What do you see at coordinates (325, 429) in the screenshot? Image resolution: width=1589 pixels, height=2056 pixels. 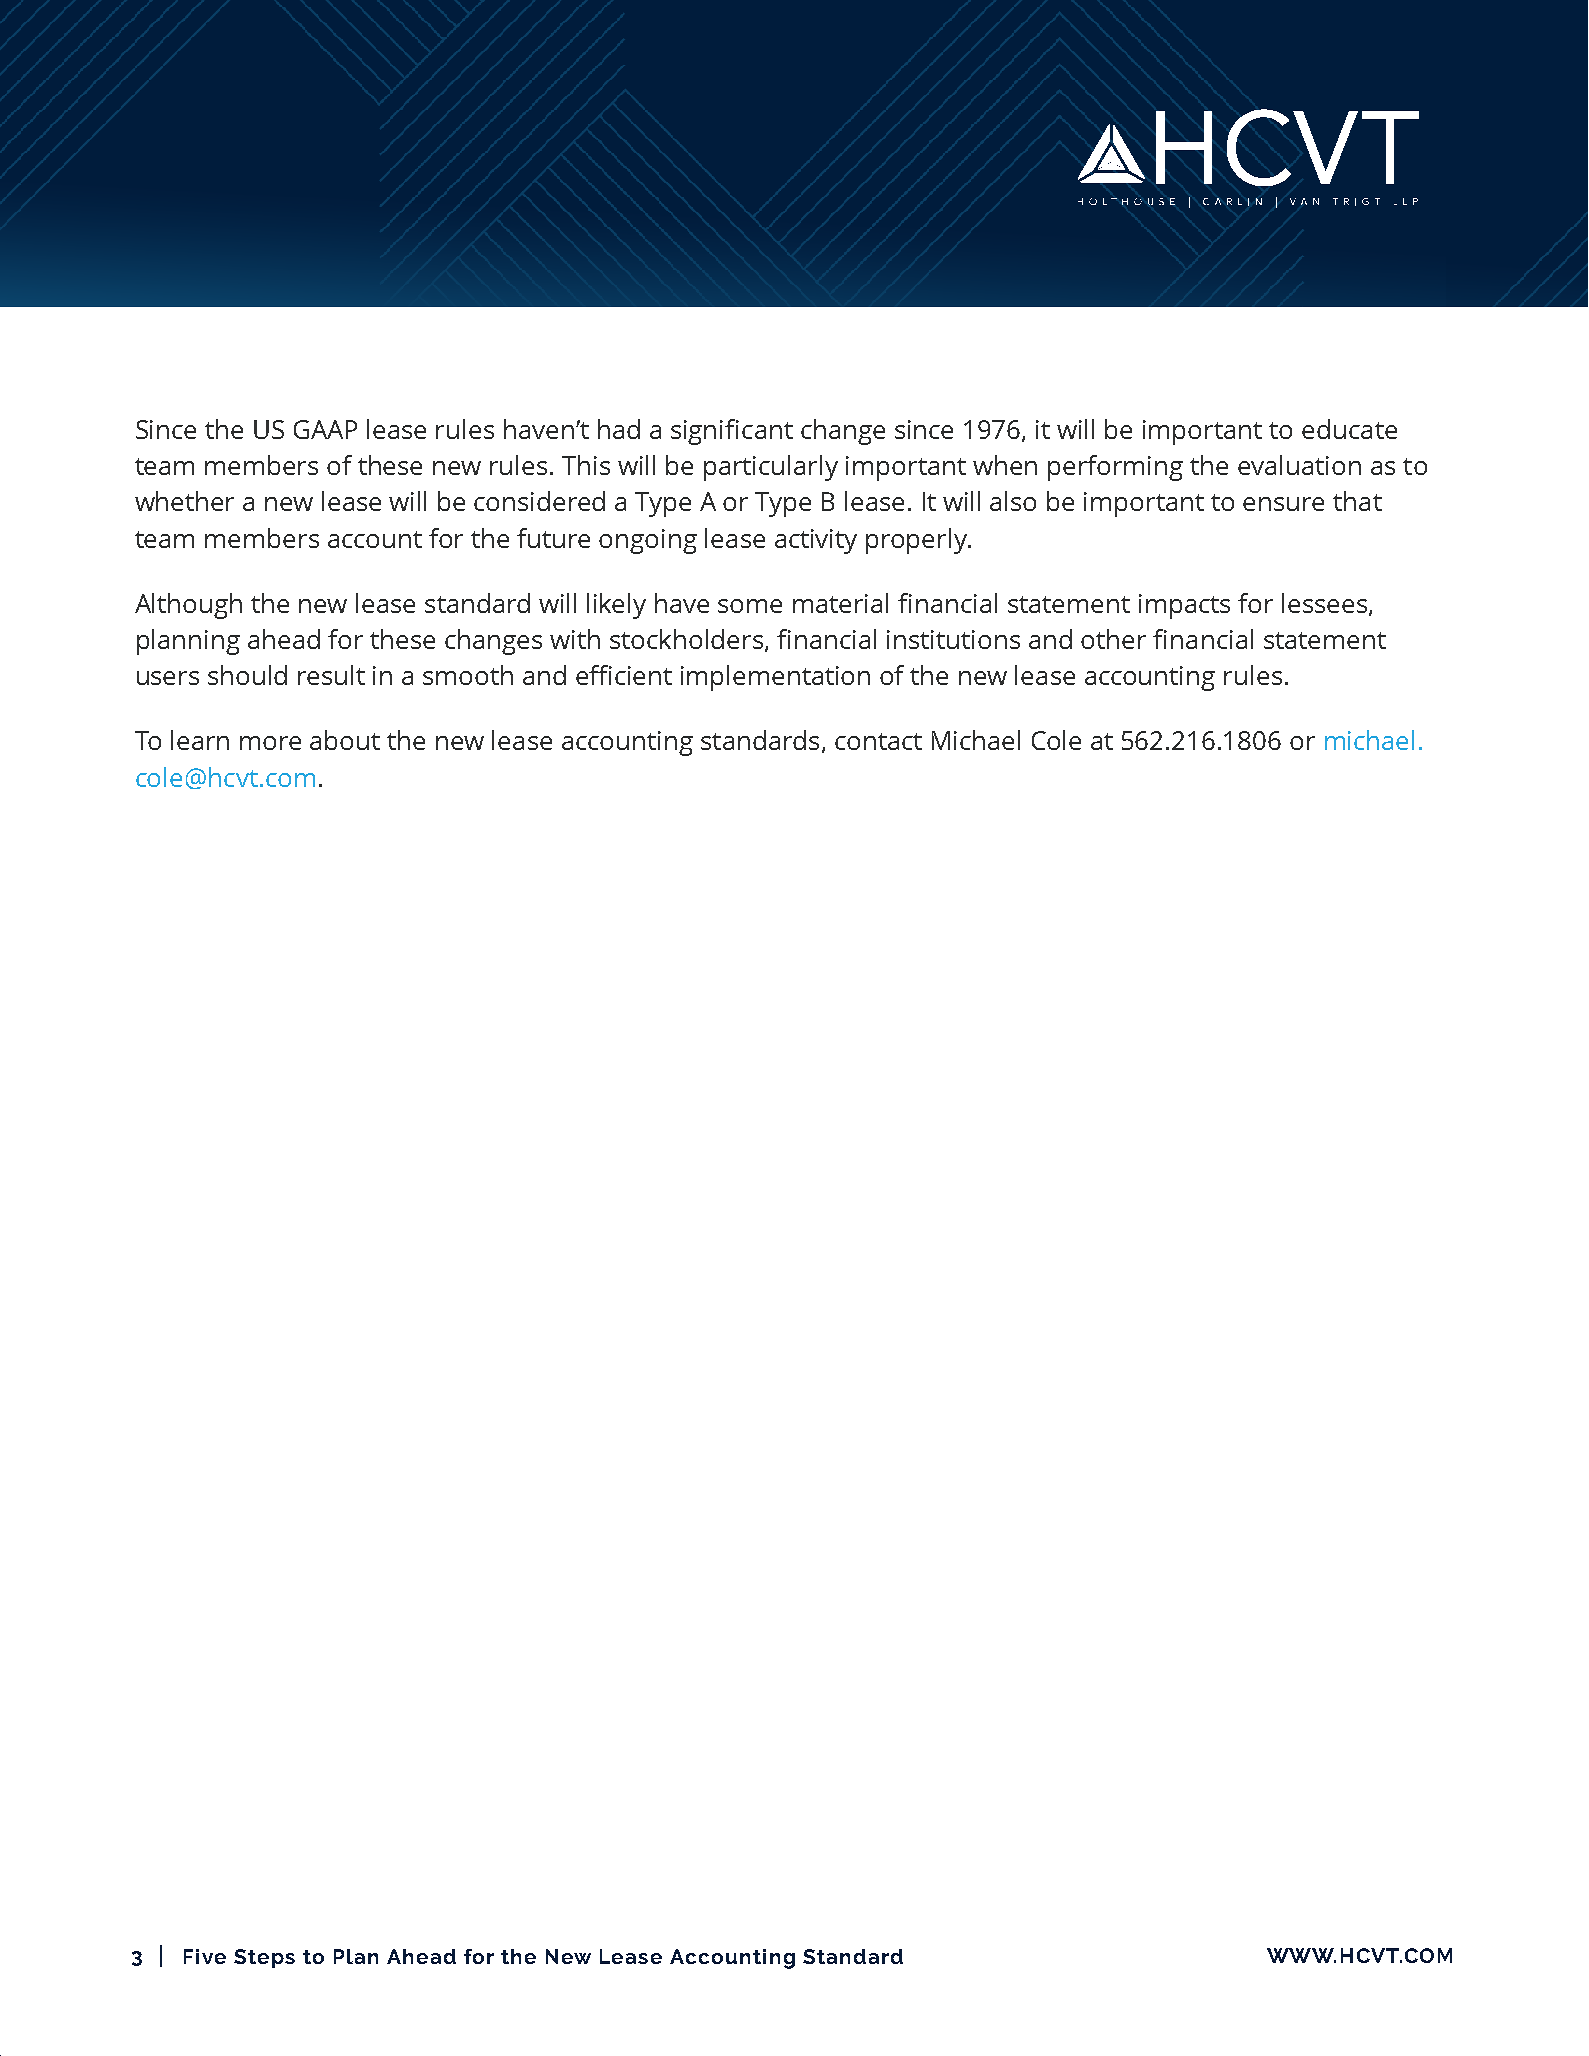 I see `GAAP` at bounding box center [325, 429].
